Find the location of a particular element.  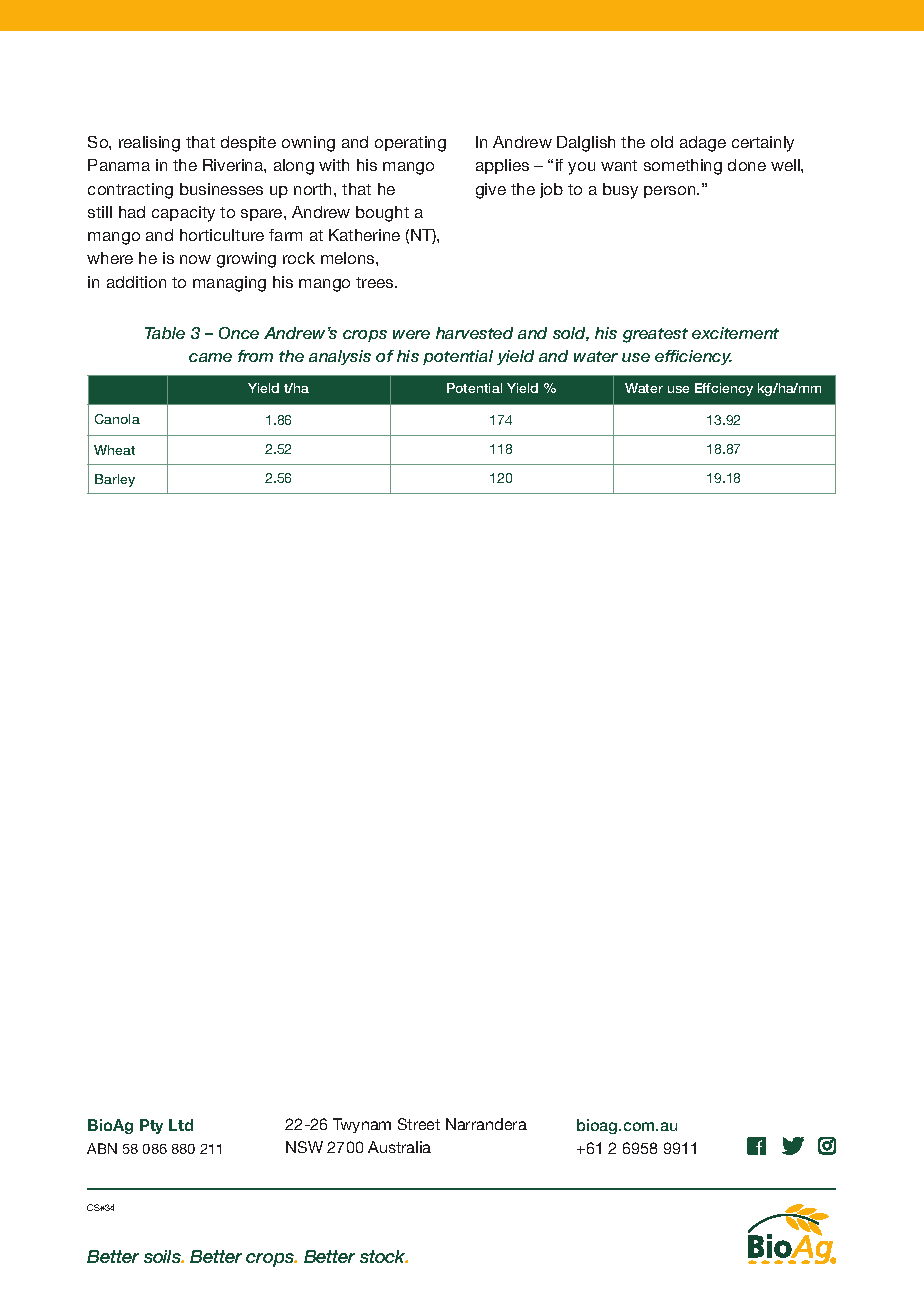

ABN is located at coordinates (102, 1148).
